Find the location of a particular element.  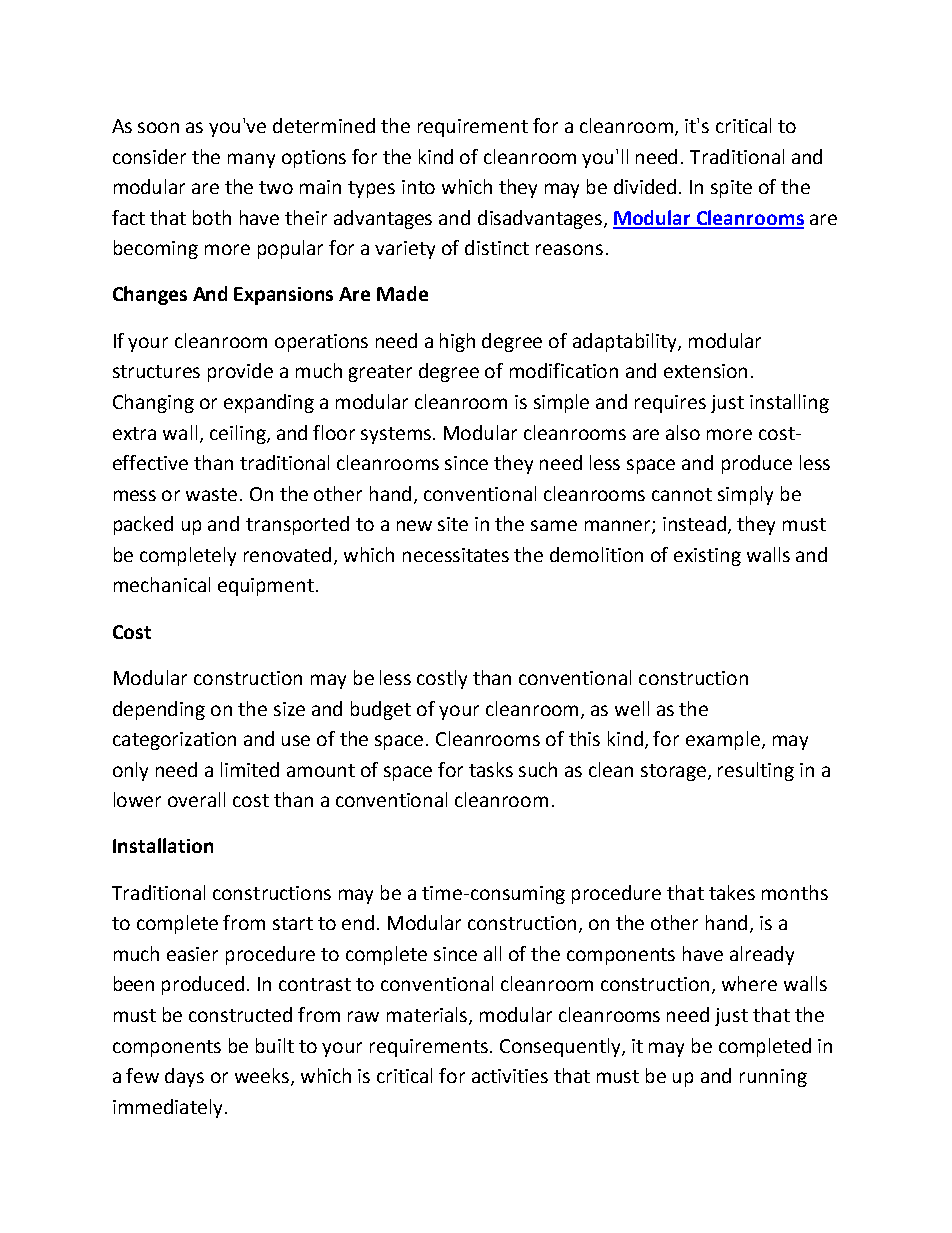

also is located at coordinates (683, 432).
